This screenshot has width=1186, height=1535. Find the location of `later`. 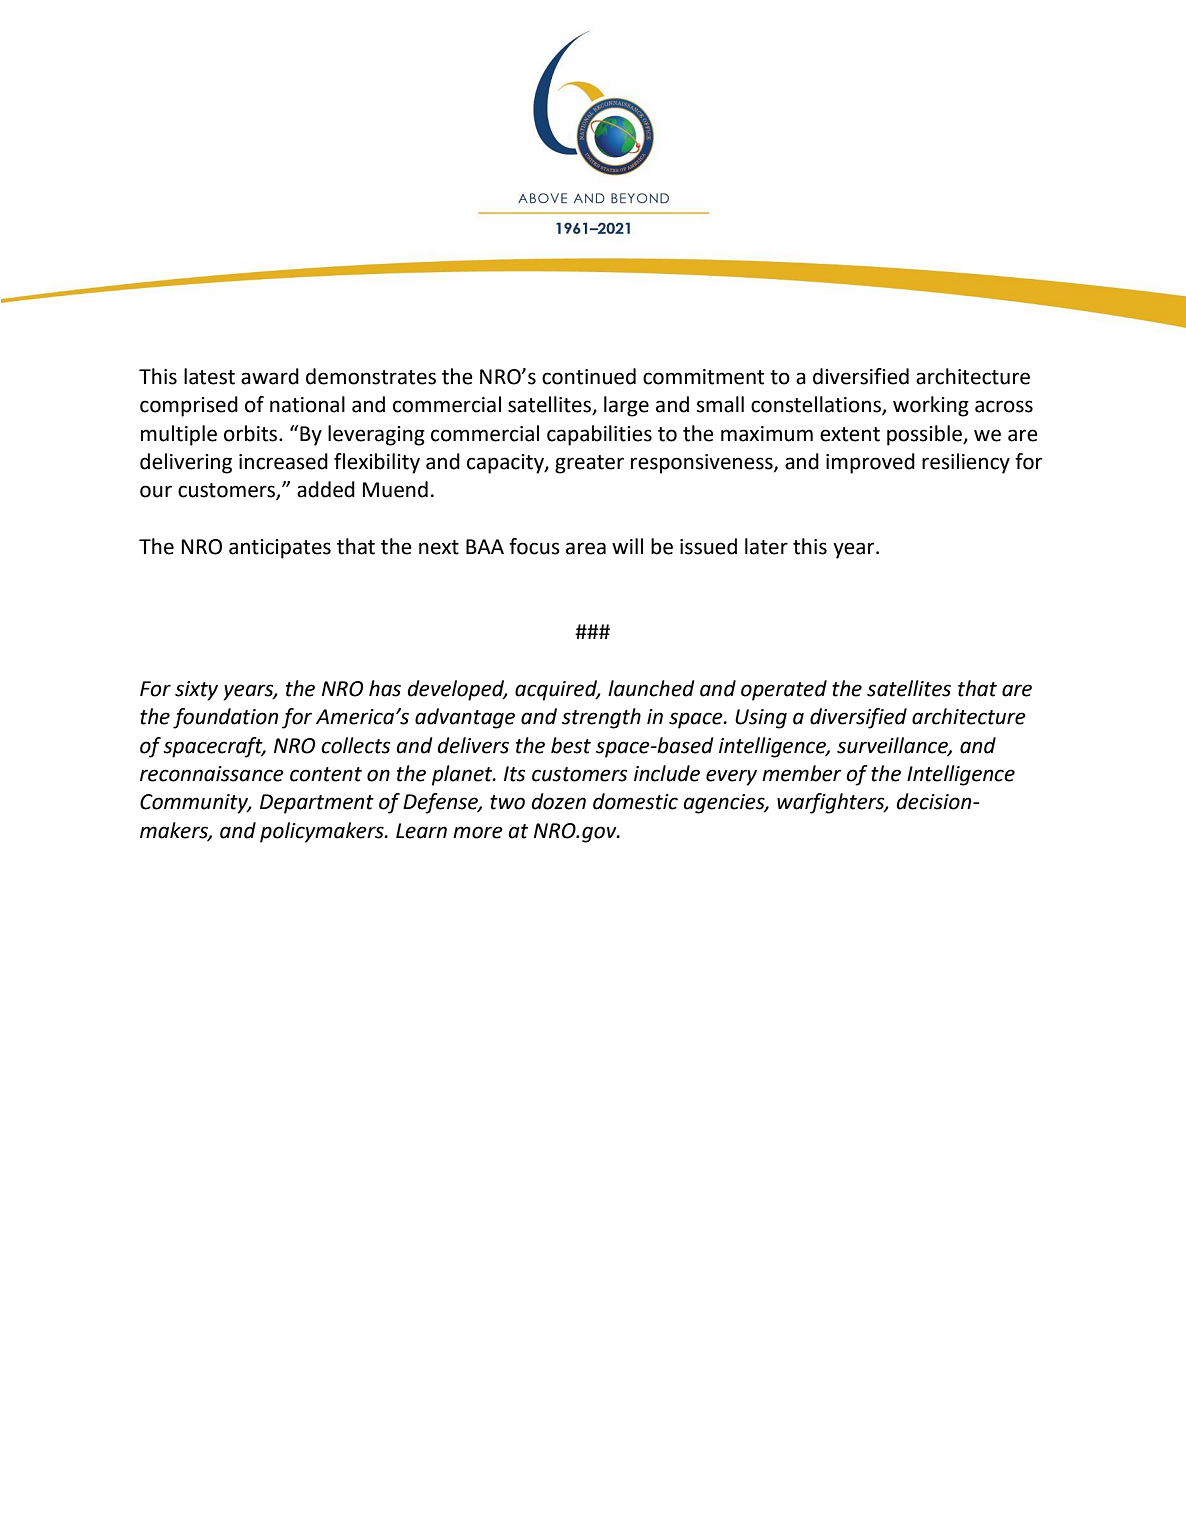

later is located at coordinates (766, 546).
